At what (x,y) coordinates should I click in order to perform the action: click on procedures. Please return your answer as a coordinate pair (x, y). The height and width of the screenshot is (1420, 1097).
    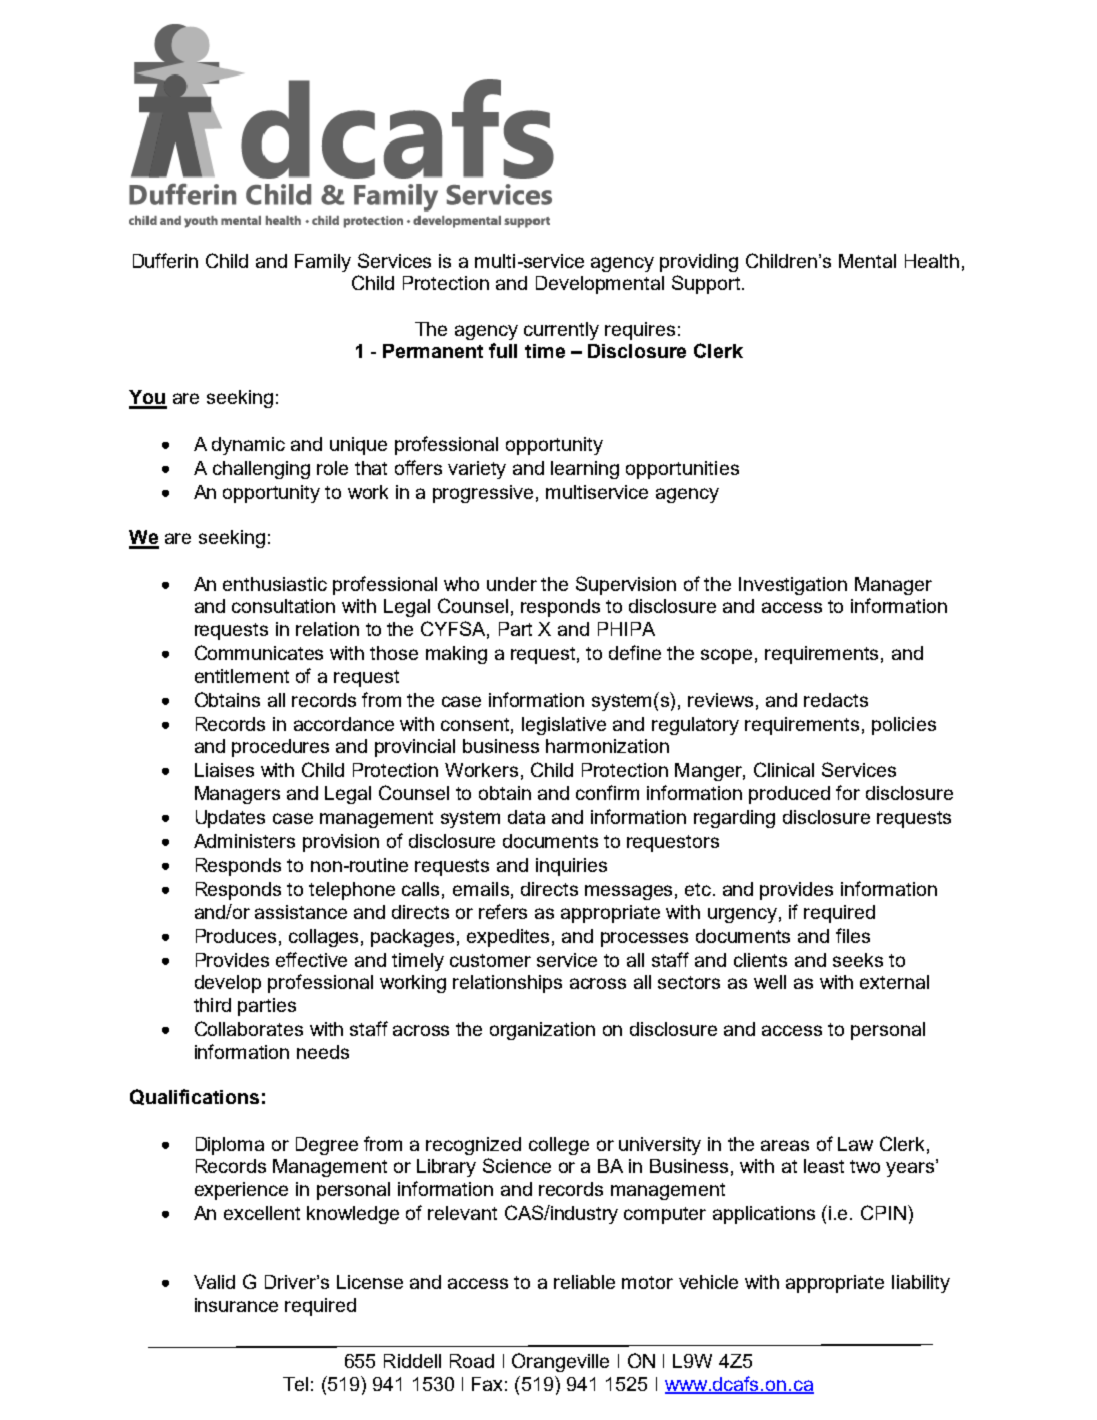
    Looking at the image, I should click on (280, 748).
